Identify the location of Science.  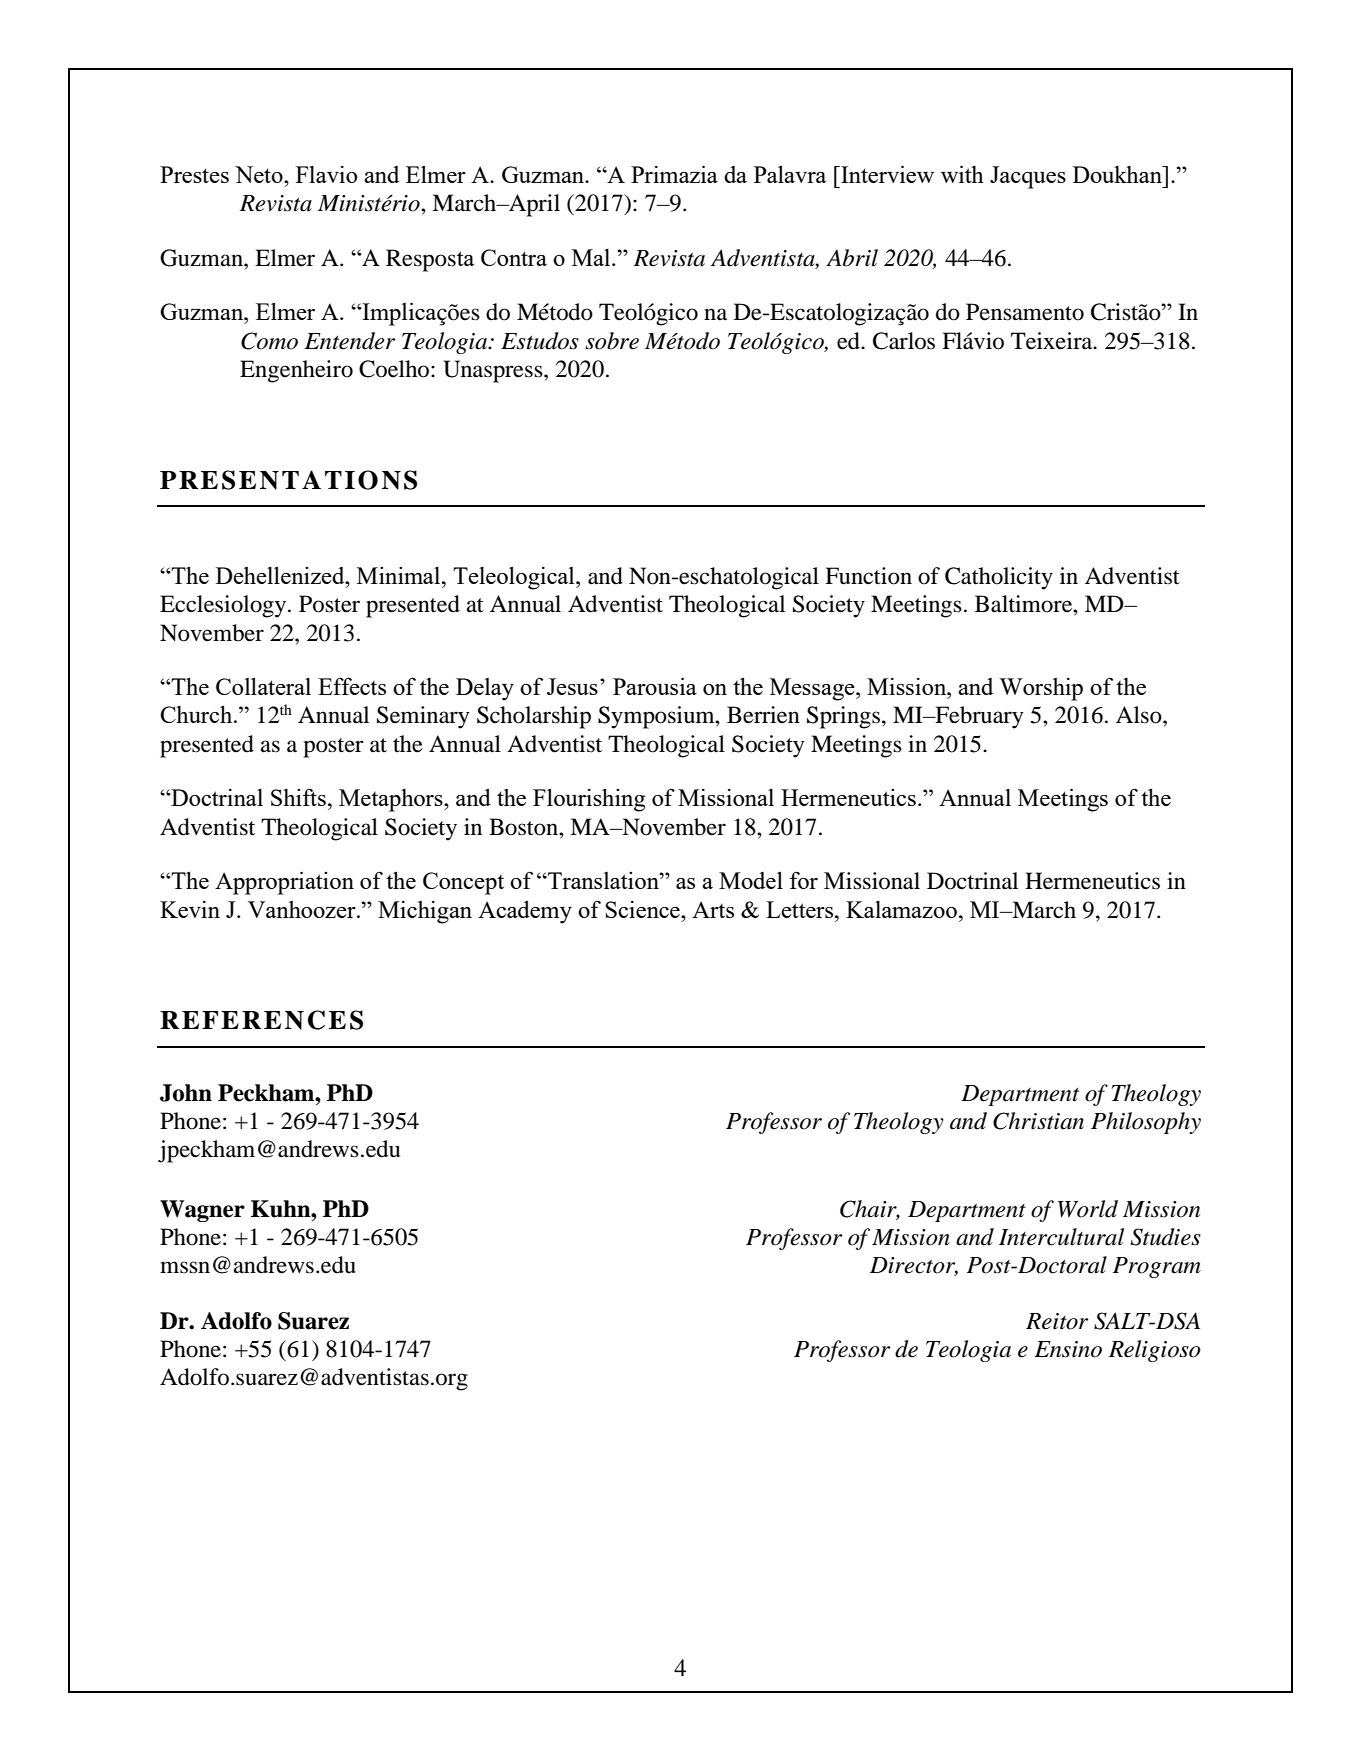
(643, 909).
